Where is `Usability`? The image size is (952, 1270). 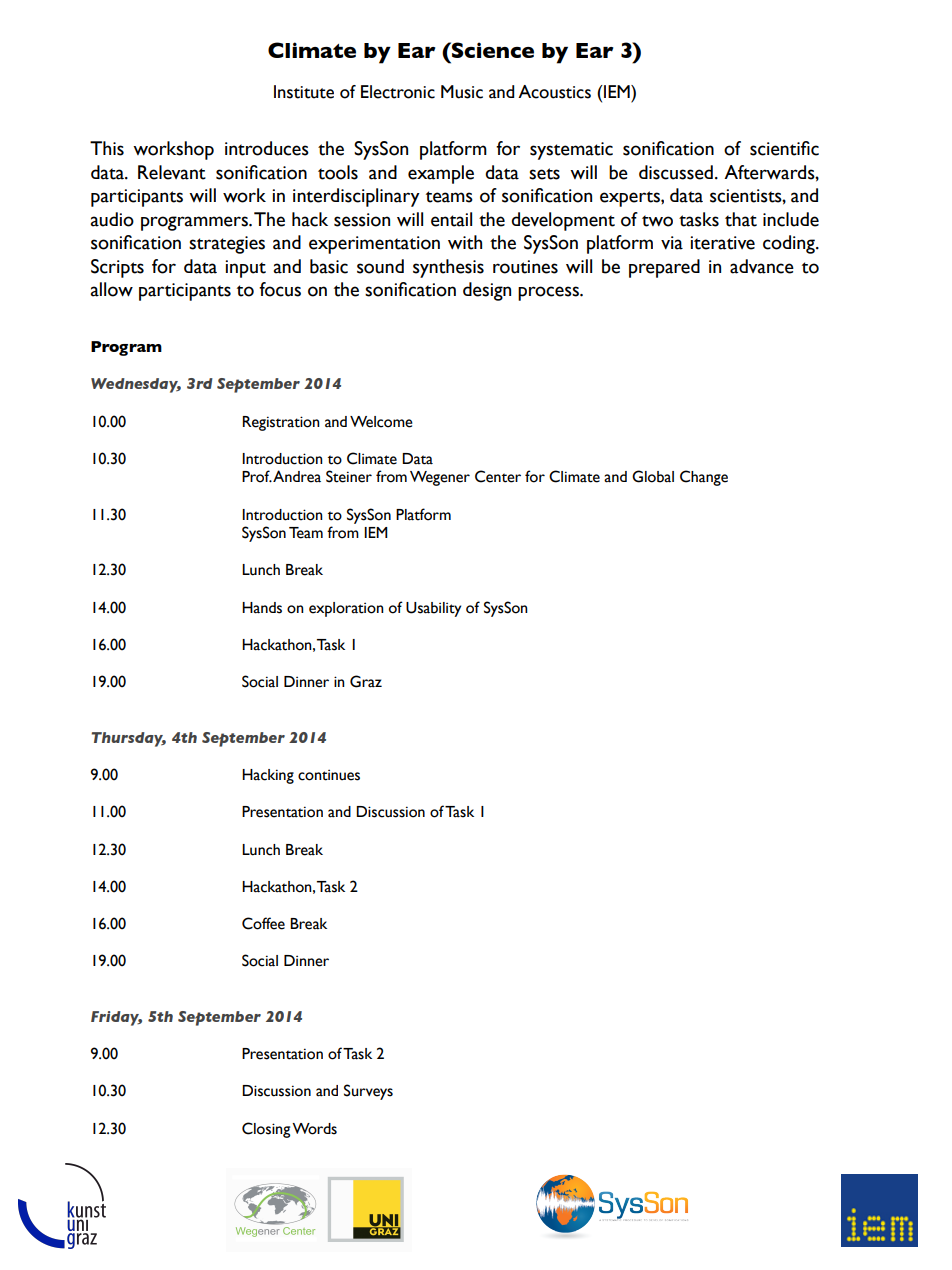 Usability is located at coordinates (433, 609).
